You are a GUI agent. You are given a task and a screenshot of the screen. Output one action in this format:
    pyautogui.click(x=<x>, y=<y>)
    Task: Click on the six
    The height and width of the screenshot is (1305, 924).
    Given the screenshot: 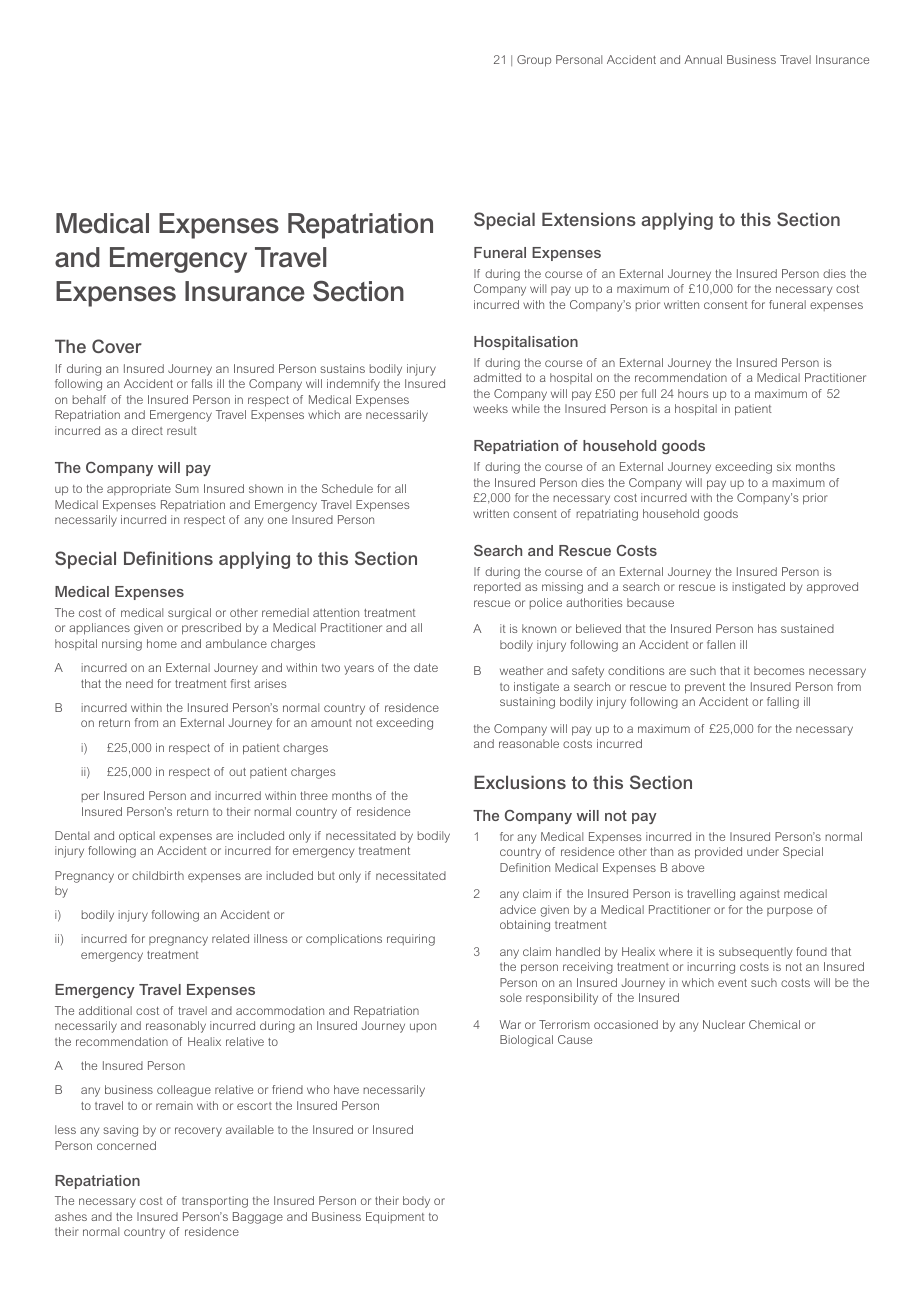 What is the action you would take?
    pyautogui.click(x=784, y=466)
